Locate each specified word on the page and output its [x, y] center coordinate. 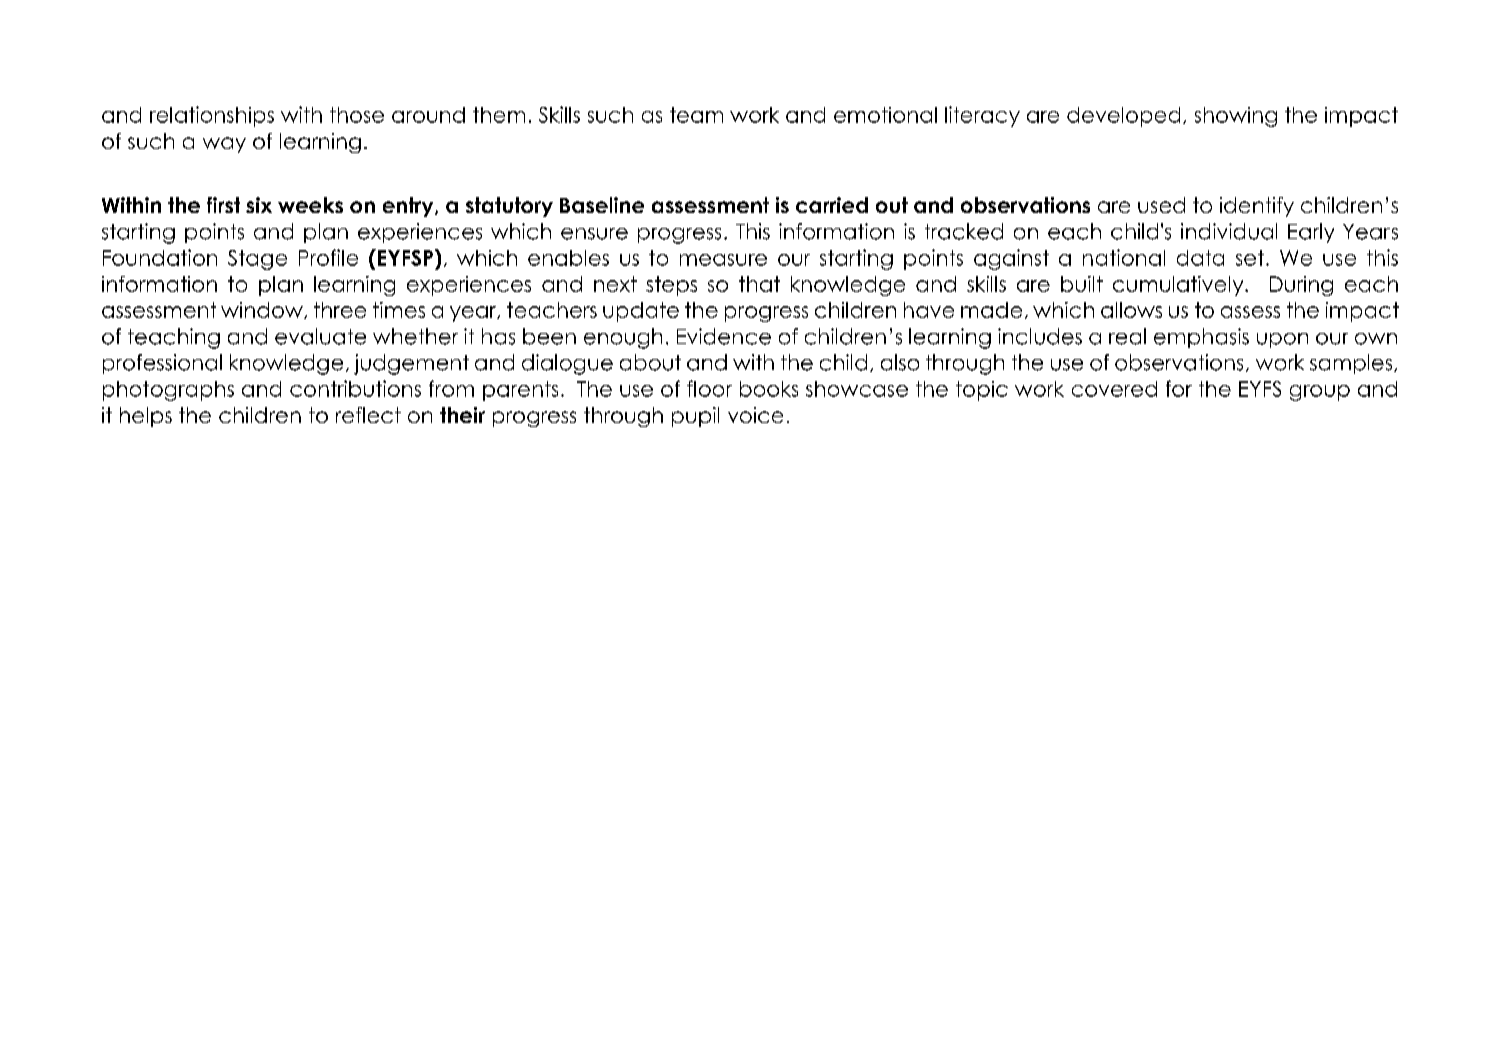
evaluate [320, 336]
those [357, 115]
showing [1236, 117]
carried [832, 205]
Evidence [724, 336]
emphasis [1201, 338]
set [1250, 258]
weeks [310, 205]
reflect [368, 415]
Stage [257, 260]
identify [1257, 207]
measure [723, 260]
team [696, 115]
